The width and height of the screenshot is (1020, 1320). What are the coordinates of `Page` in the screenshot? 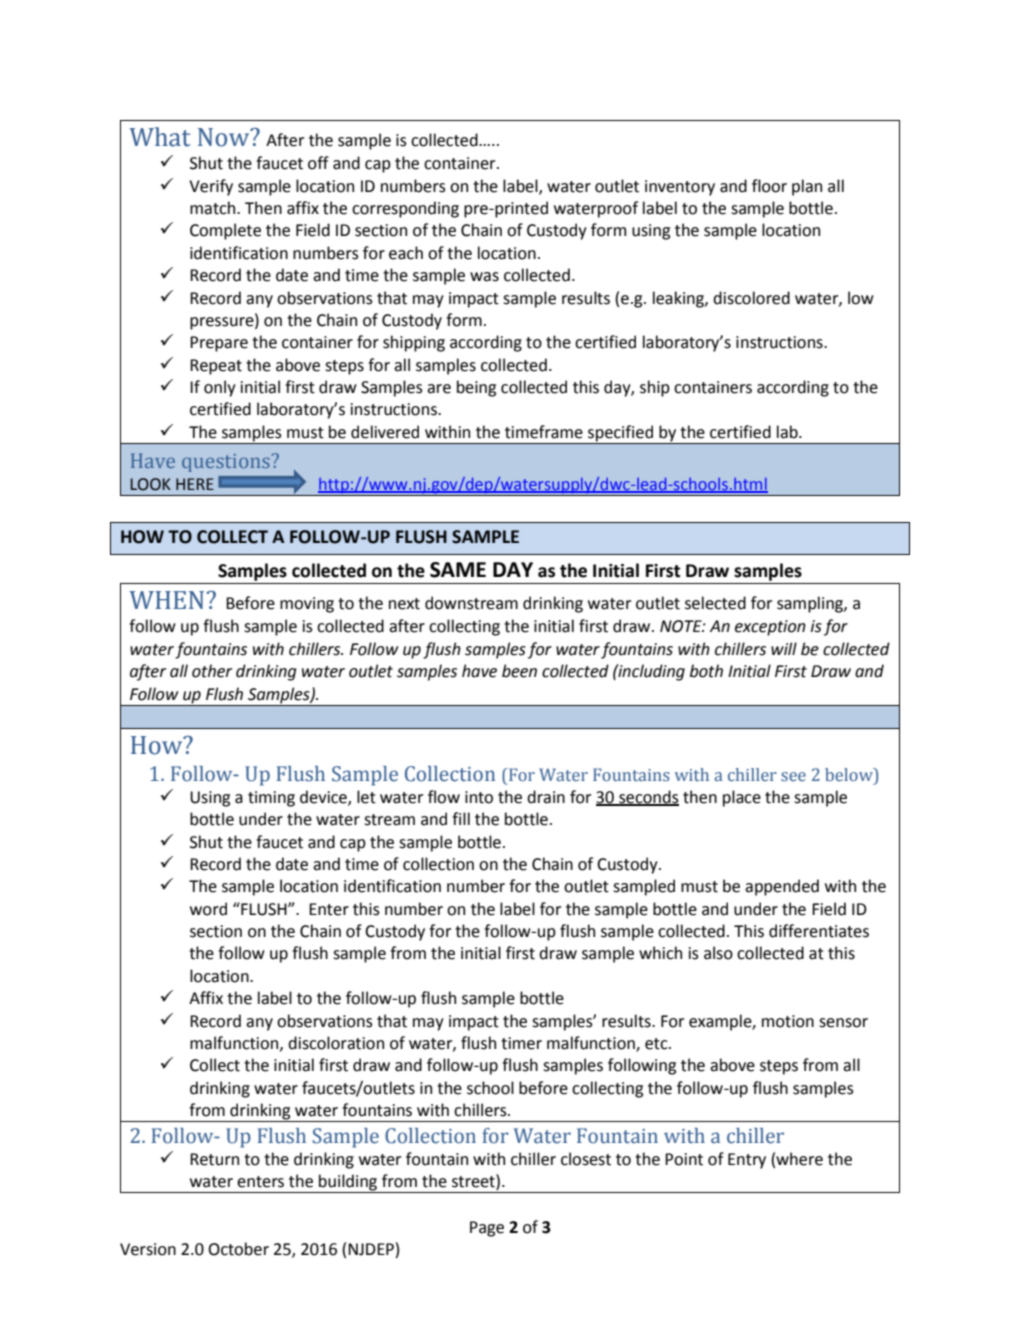 It's located at (487, 1229).
